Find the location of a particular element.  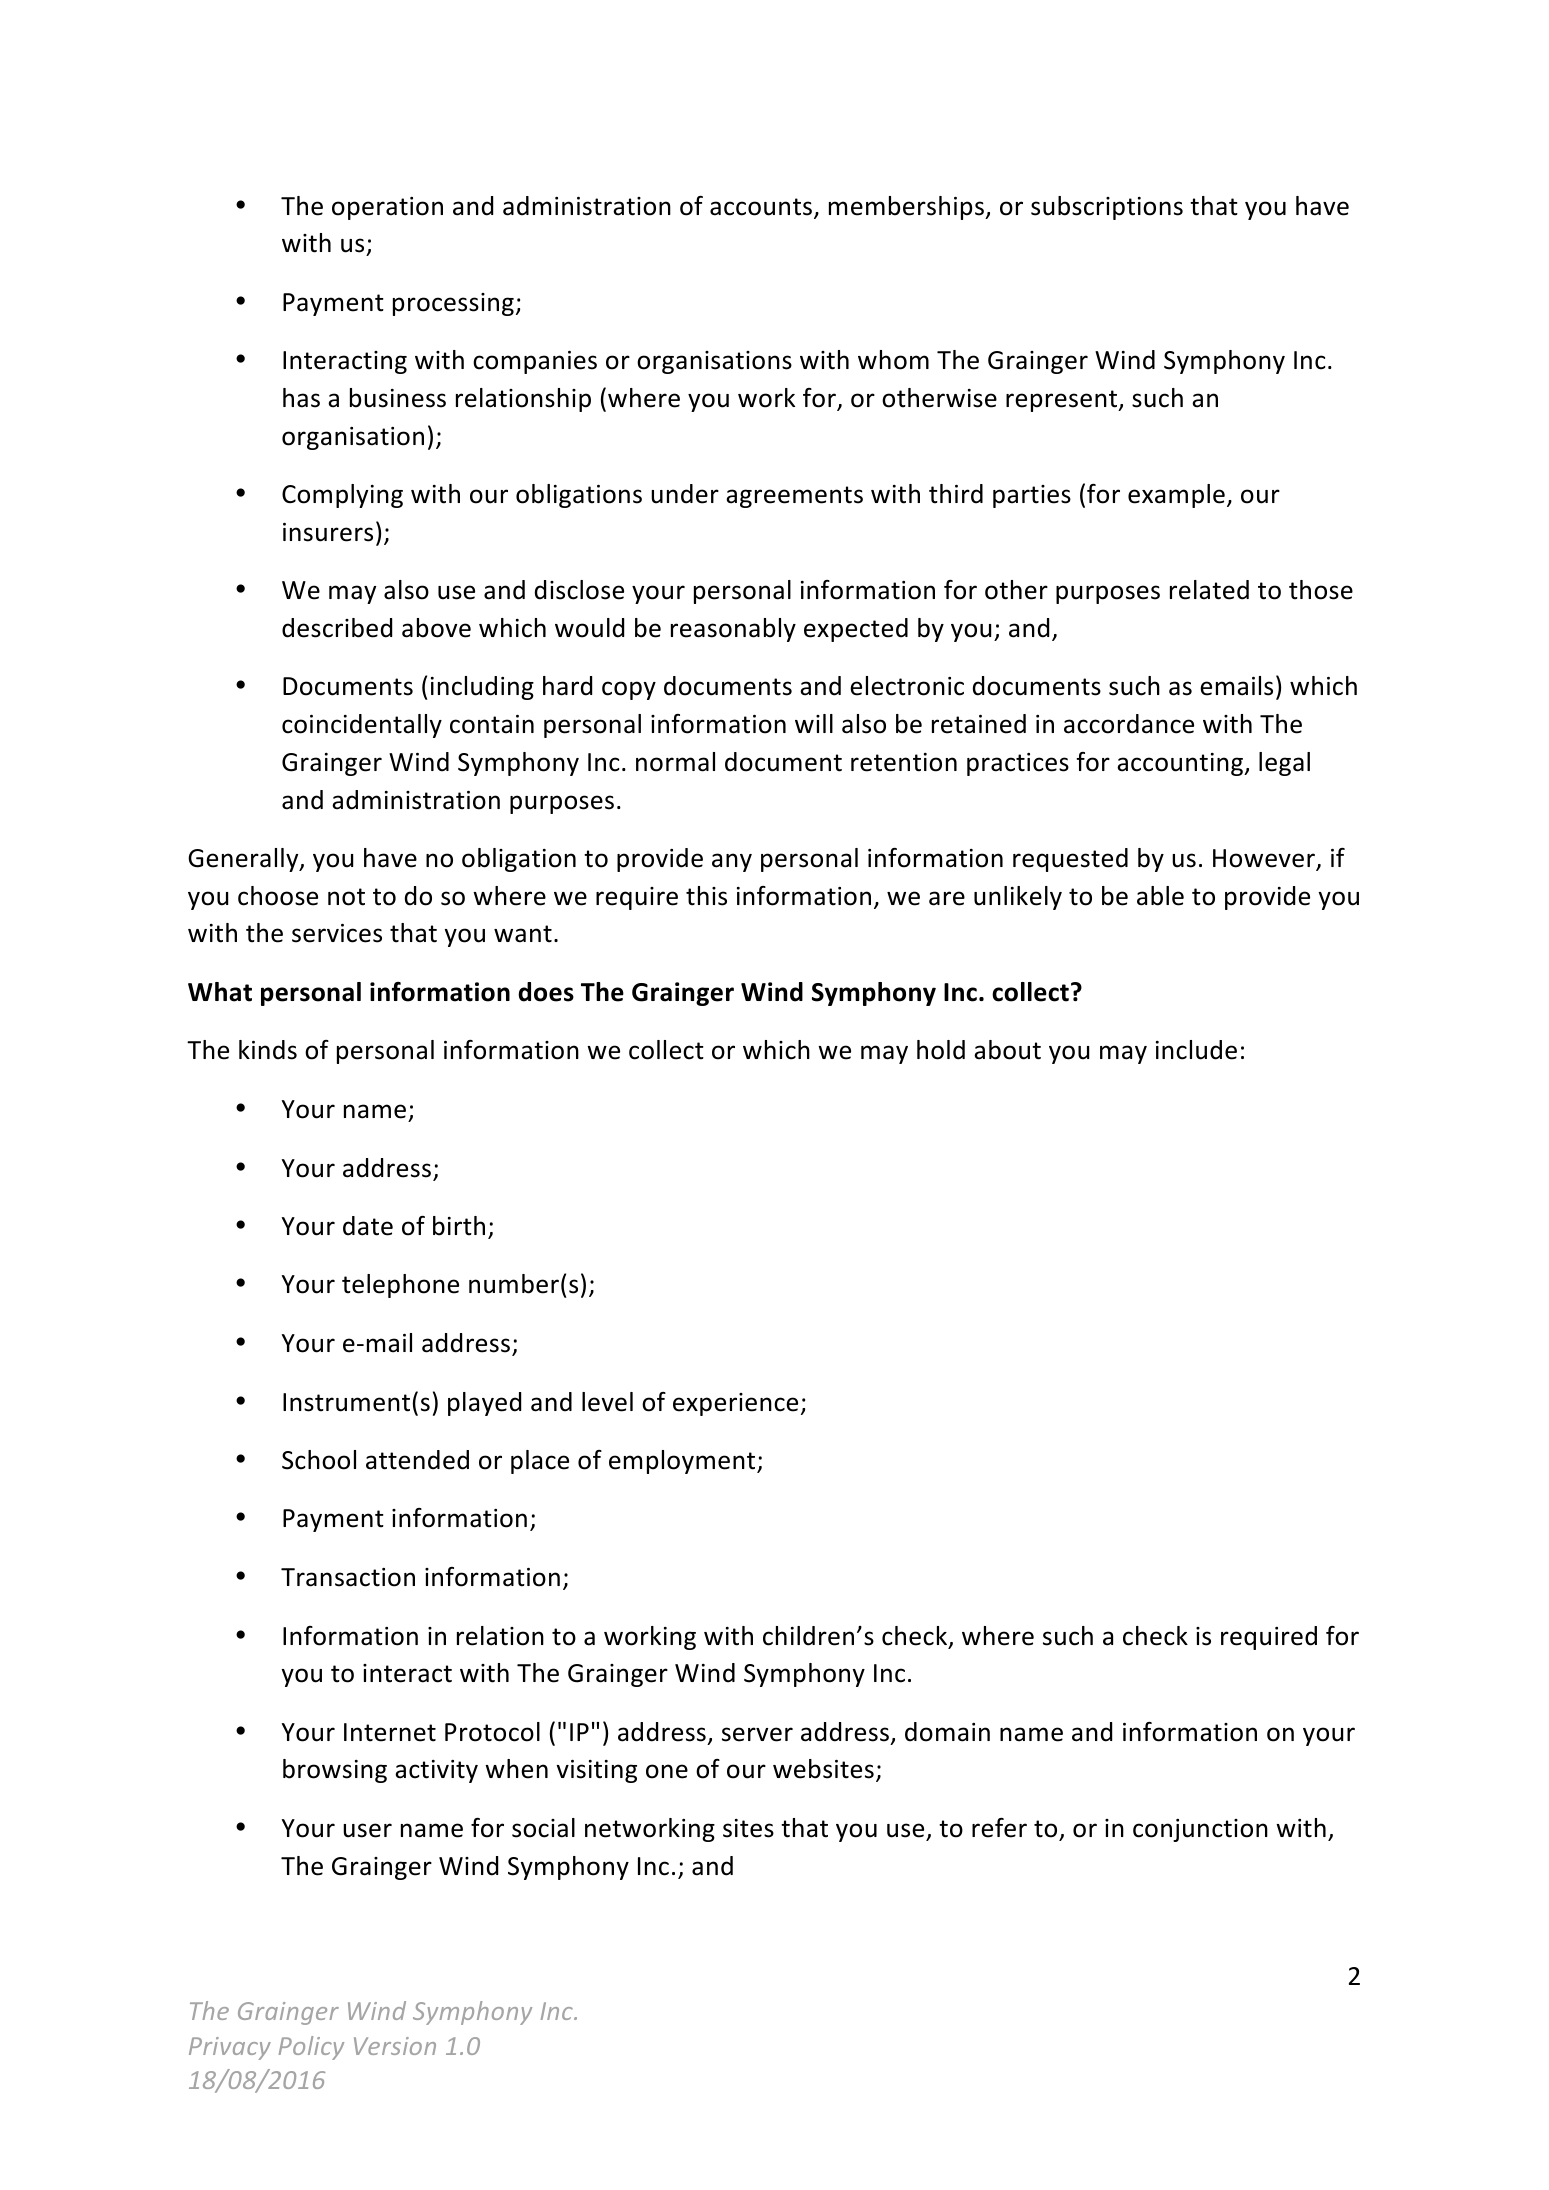

subscriptions is located at coordinates (1107, 208).
